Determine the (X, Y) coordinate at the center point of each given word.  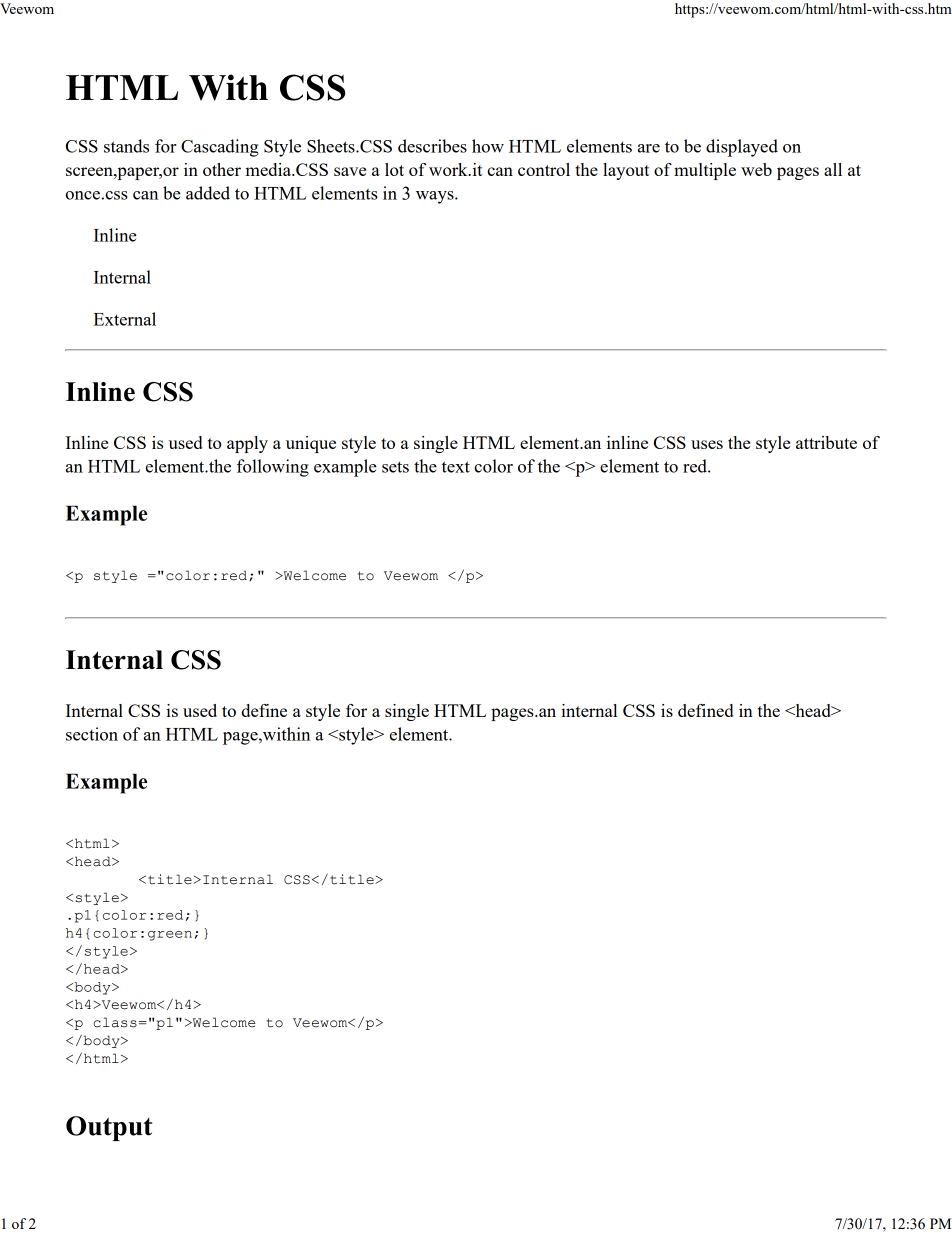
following (273, 468)
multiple (705, 171)
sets (395, 467)
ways (436, 197)
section (92, 734)
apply (247, 444)
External (125, 319)
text (456, 467)
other (222, 169)
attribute (826, 442)
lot (394, 169)
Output (109, 1128)
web (756, 169)
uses (707, 444)
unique (311, 444)
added (208, 193)
